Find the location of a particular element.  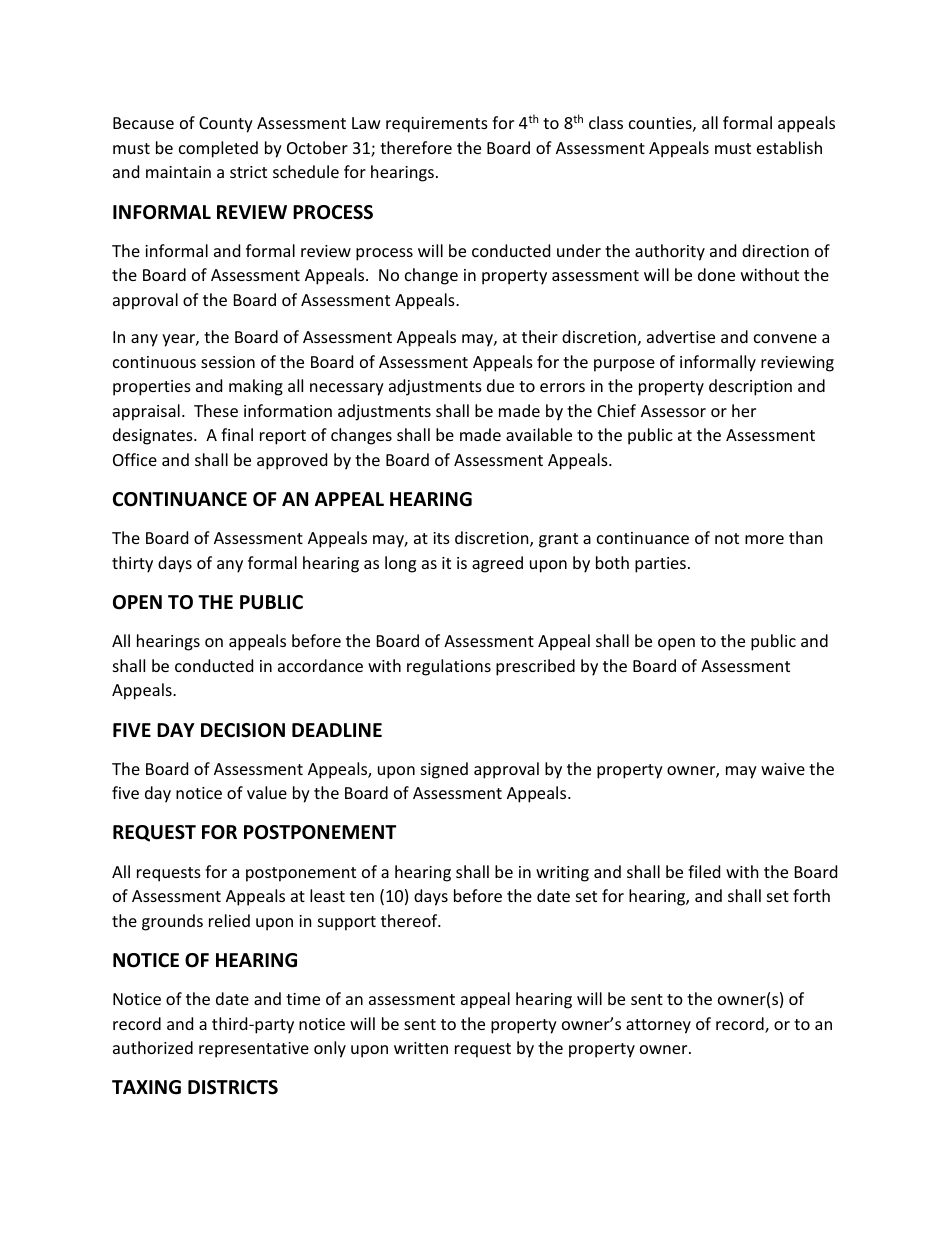

authorized is located at coordinates (153, 1047).
